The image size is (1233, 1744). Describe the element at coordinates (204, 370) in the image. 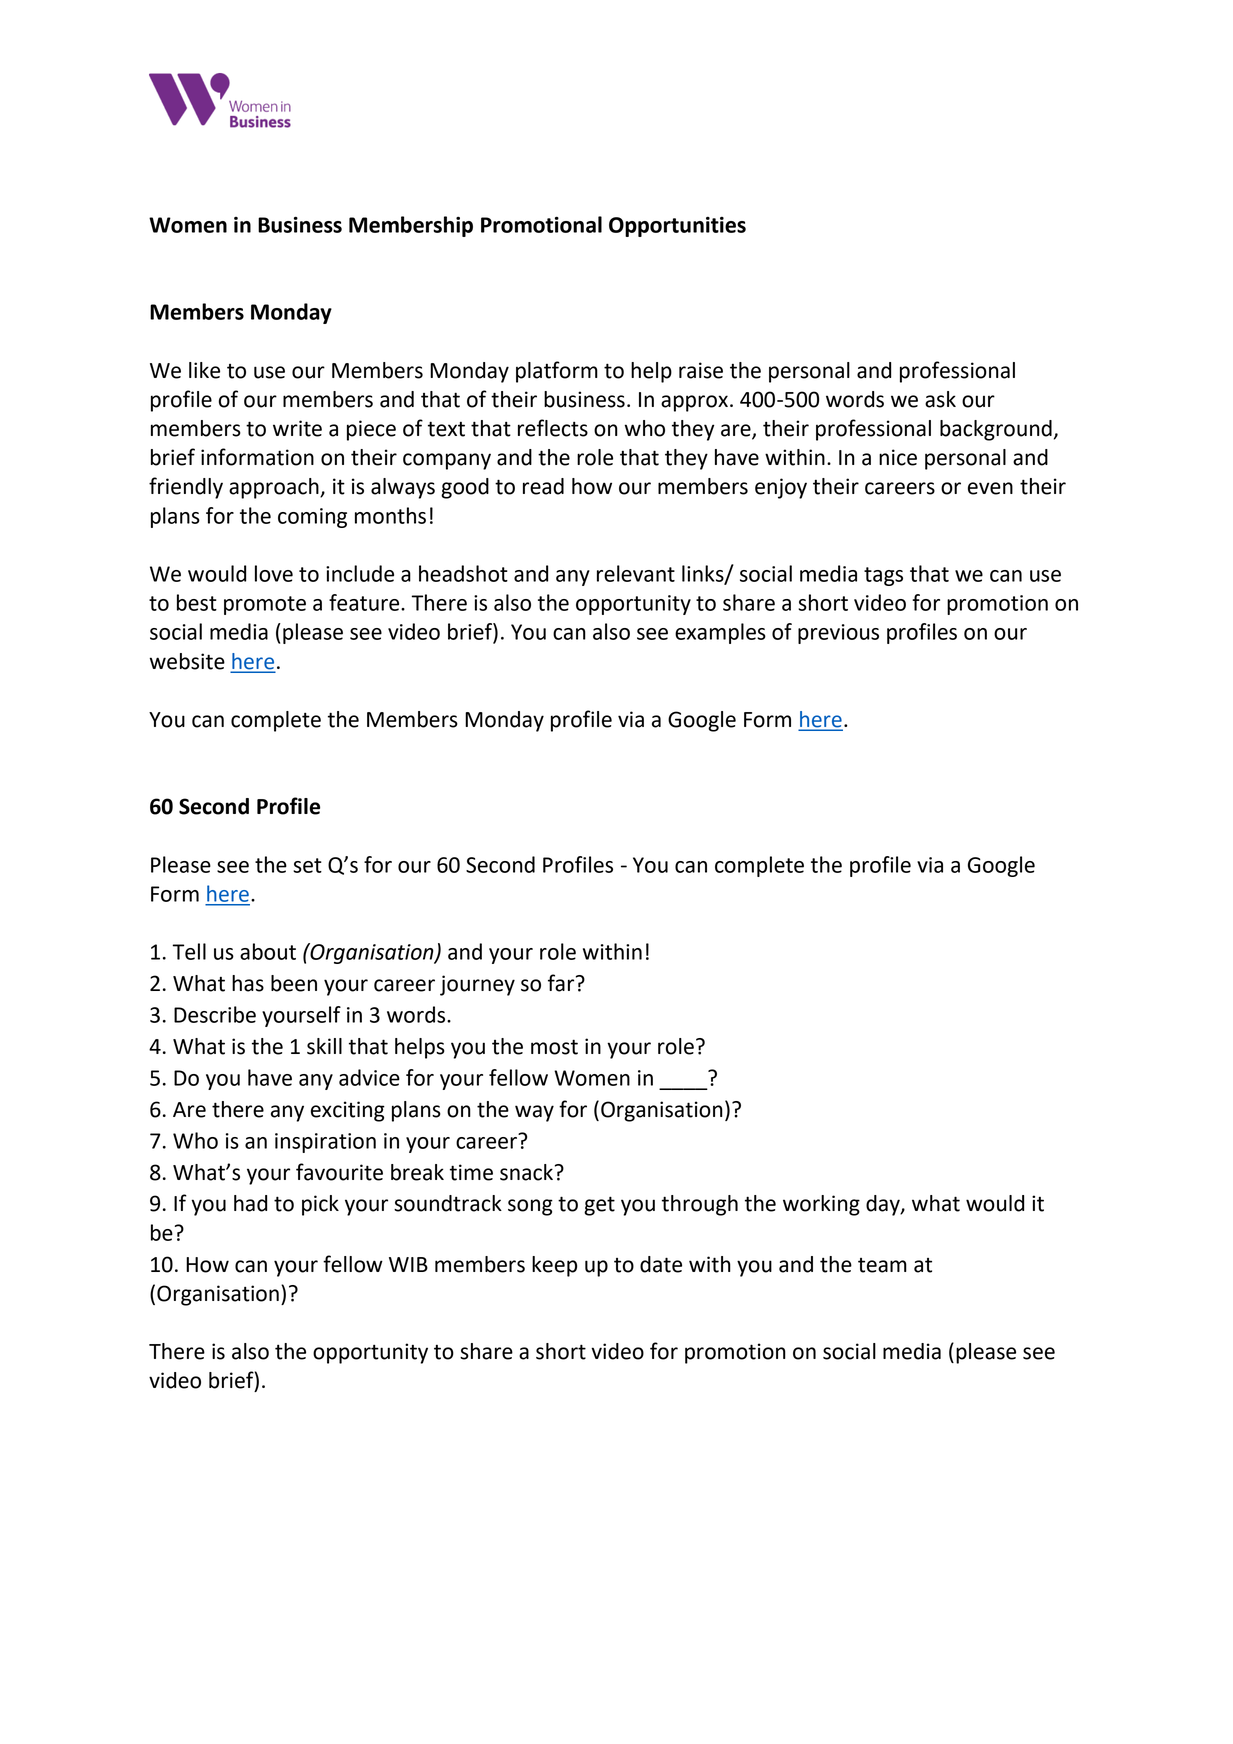

I see `like` at that location.
